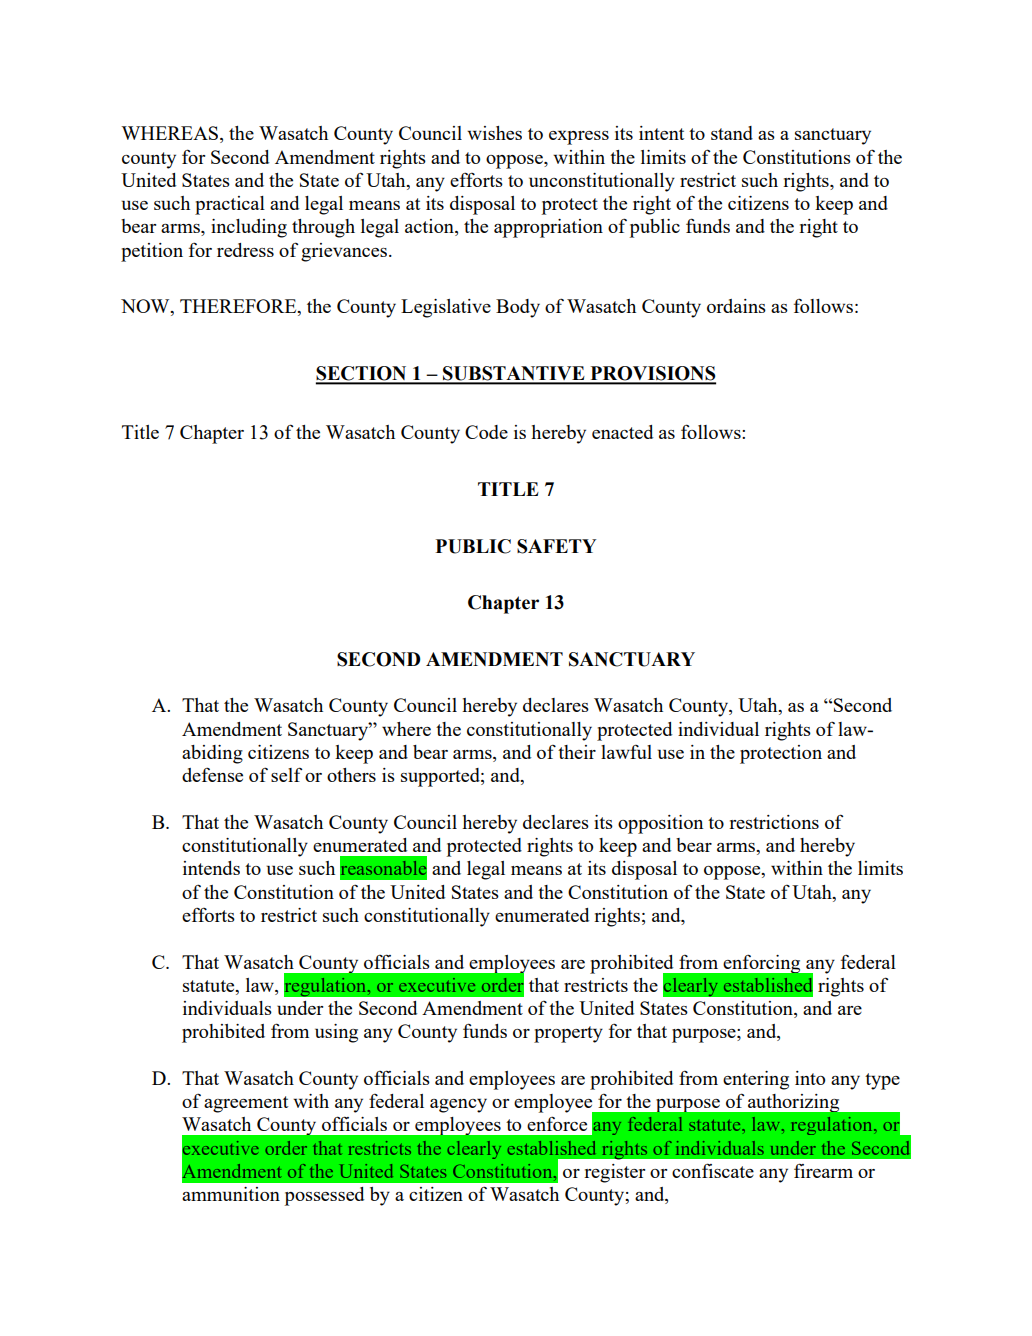  What do you see at coordinates (231, 1194) in the screenshot?
I see `ammunition` at bounding box center [231, 1194].
